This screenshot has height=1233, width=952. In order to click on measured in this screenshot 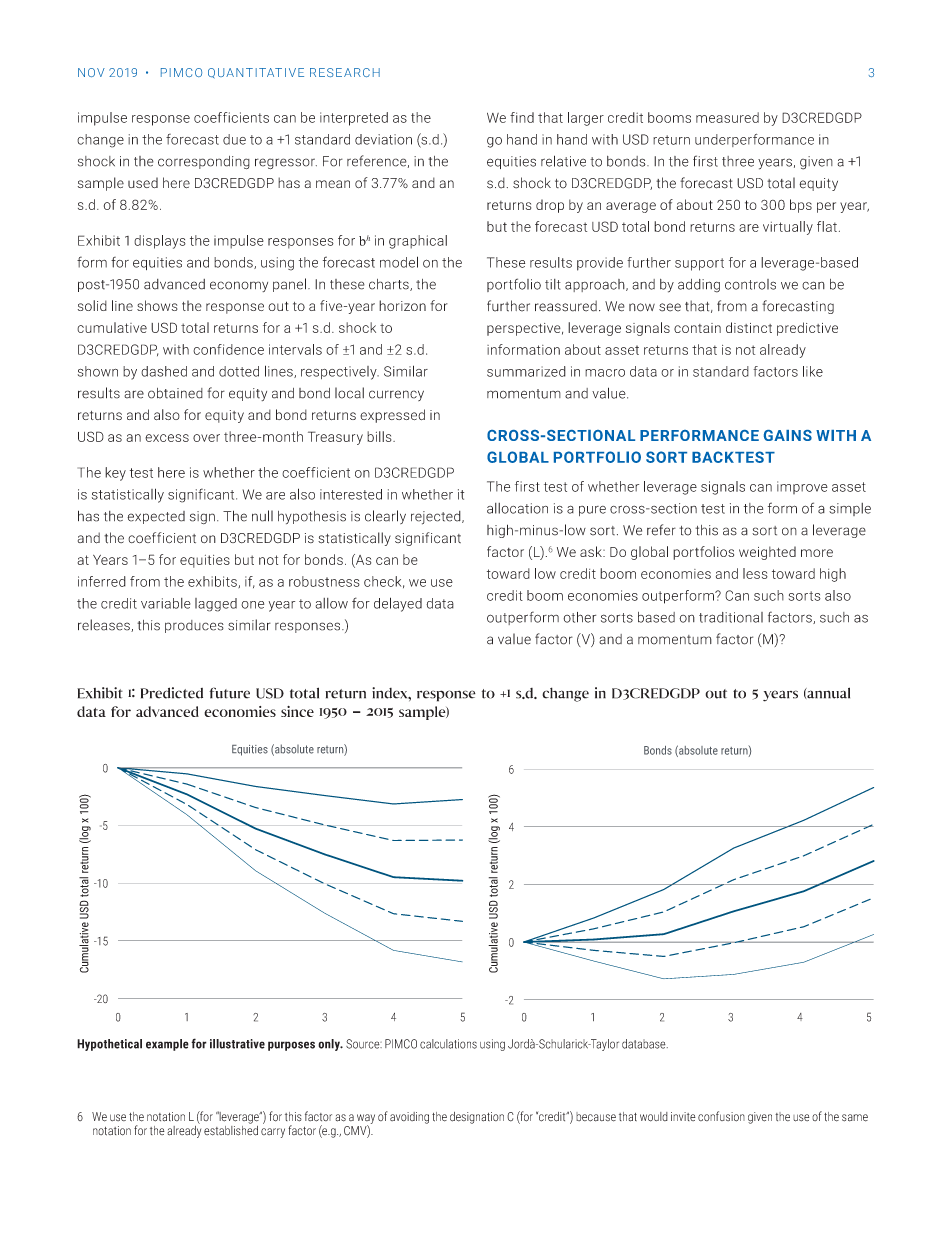, I will do `click(727, 117)`.
